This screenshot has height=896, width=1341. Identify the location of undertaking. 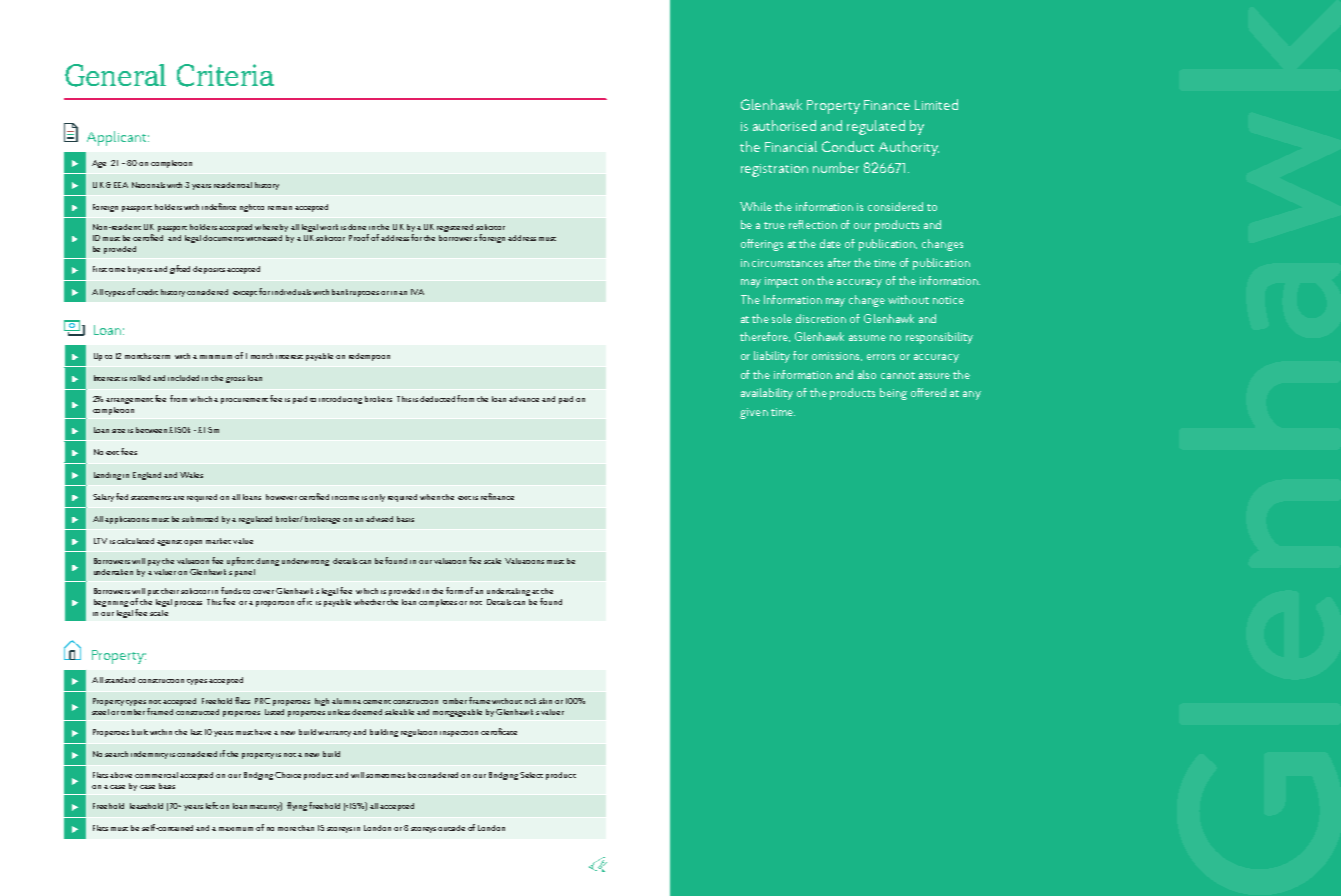
(510, 592).
